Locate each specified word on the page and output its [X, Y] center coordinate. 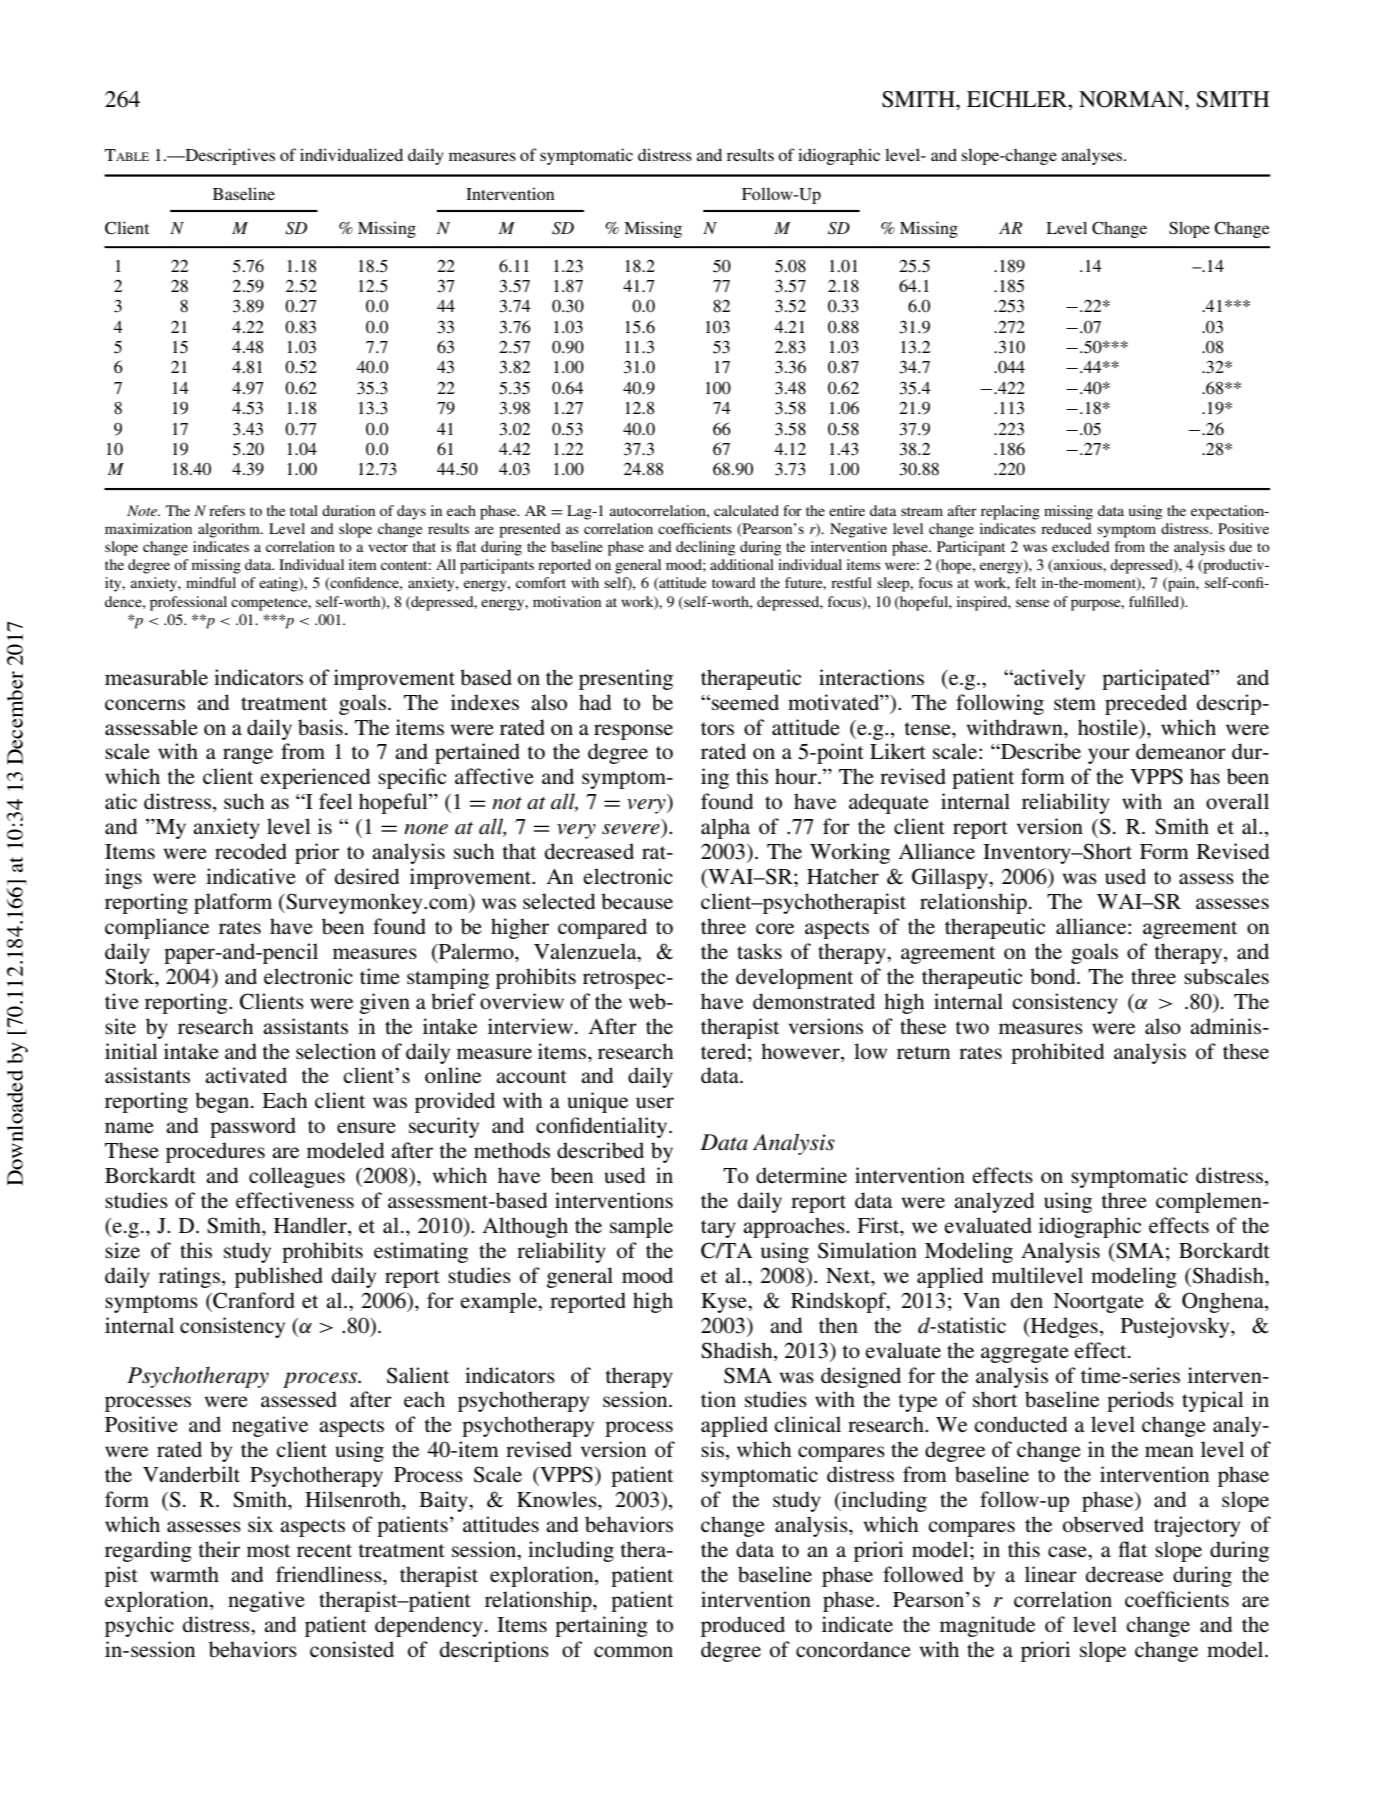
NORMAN [1132, 99]
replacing [1010, 512]
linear [1051, 1574]
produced [743, 1626]
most [268, 1550]
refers [227, 510]
